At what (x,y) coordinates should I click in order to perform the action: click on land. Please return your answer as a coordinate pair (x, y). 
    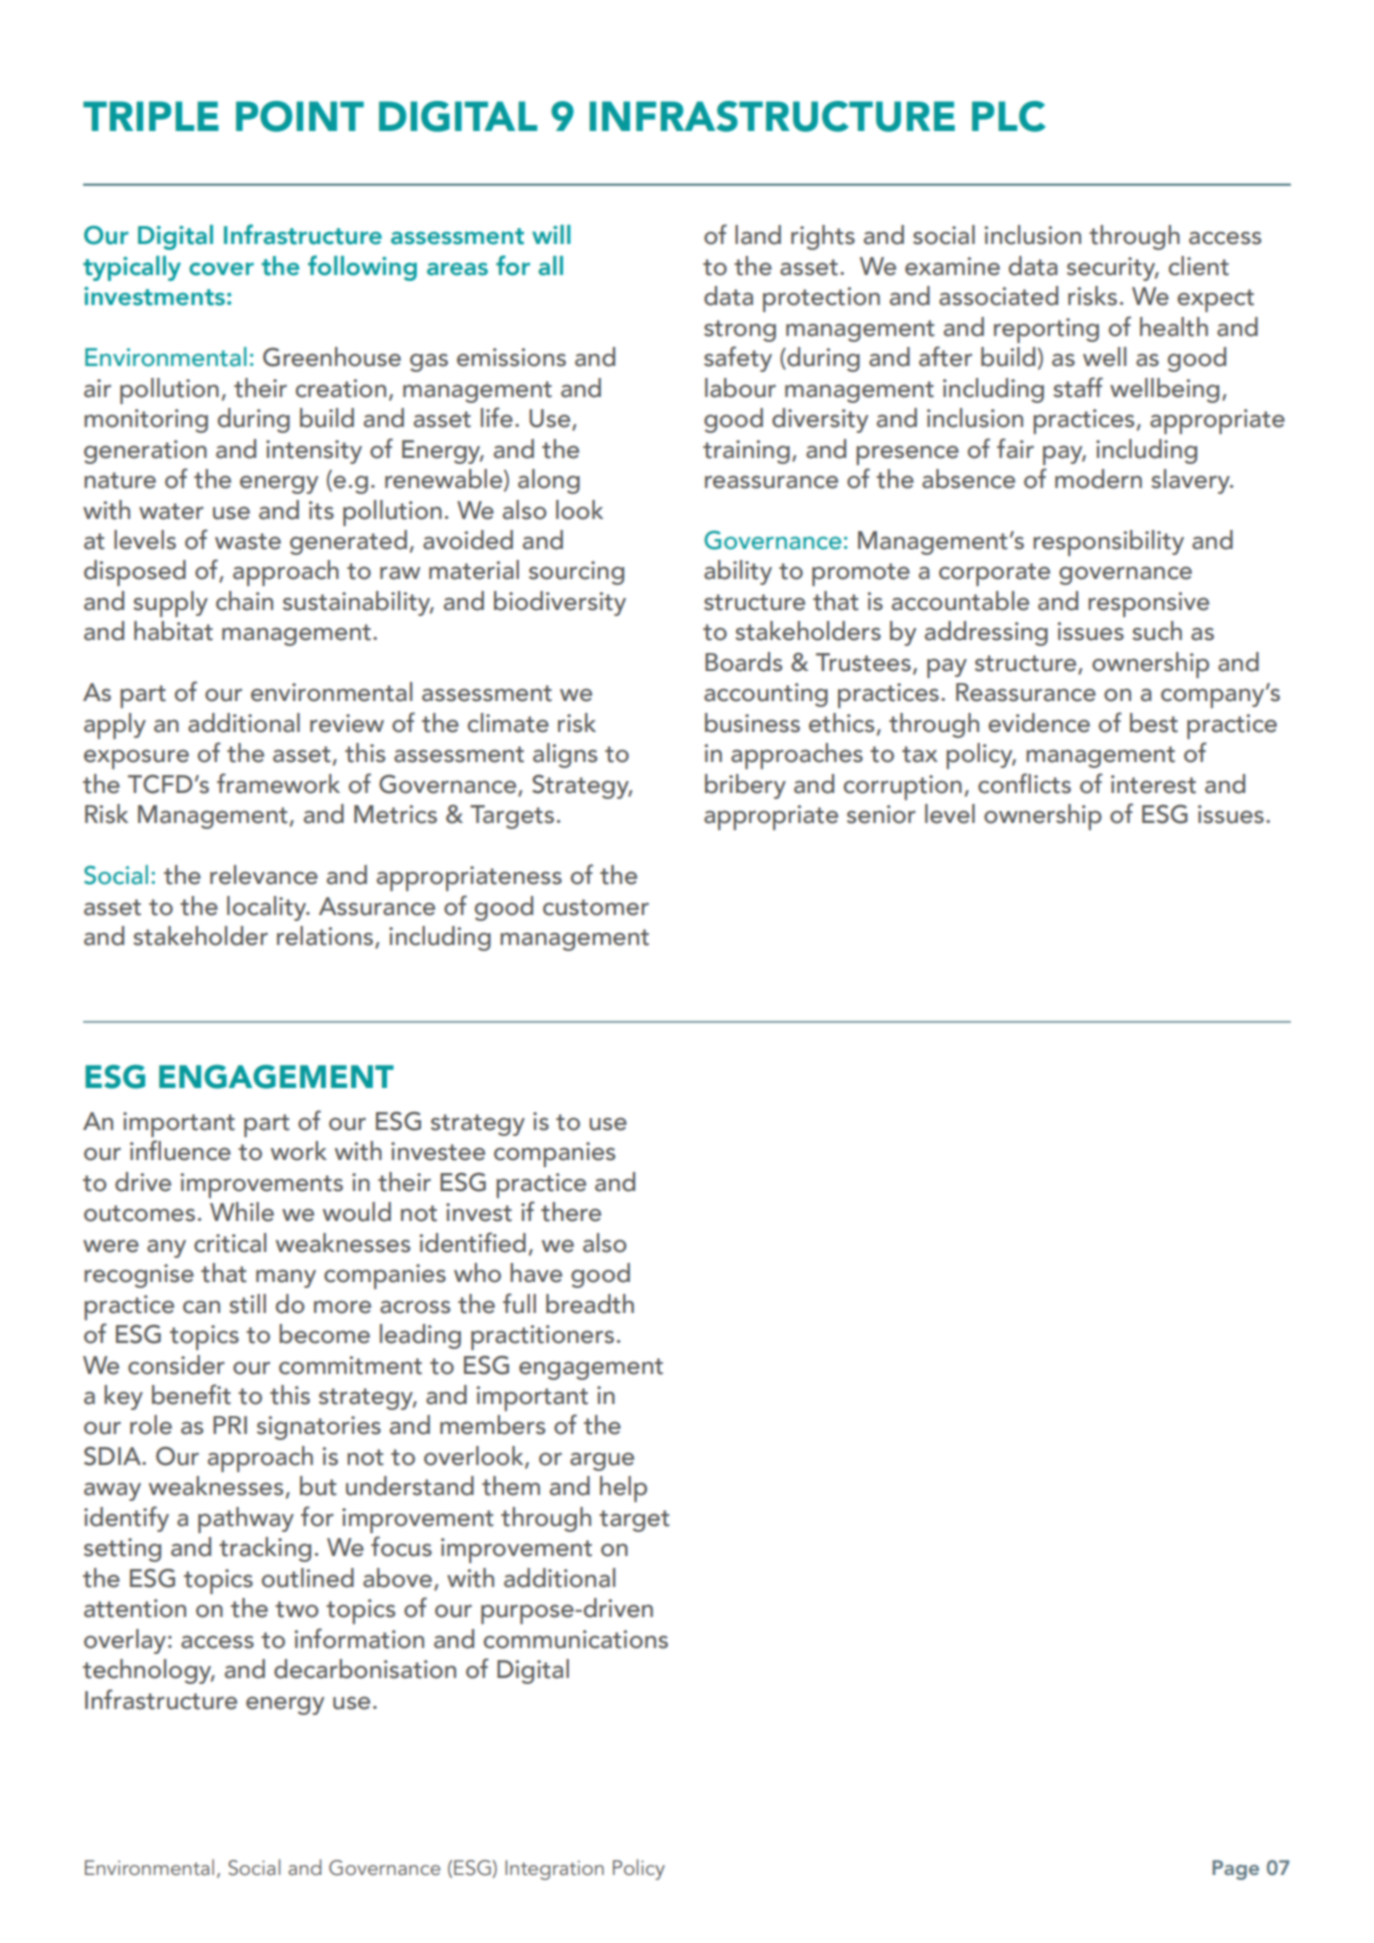
    Looking at the image, I should click on (758, 235).
